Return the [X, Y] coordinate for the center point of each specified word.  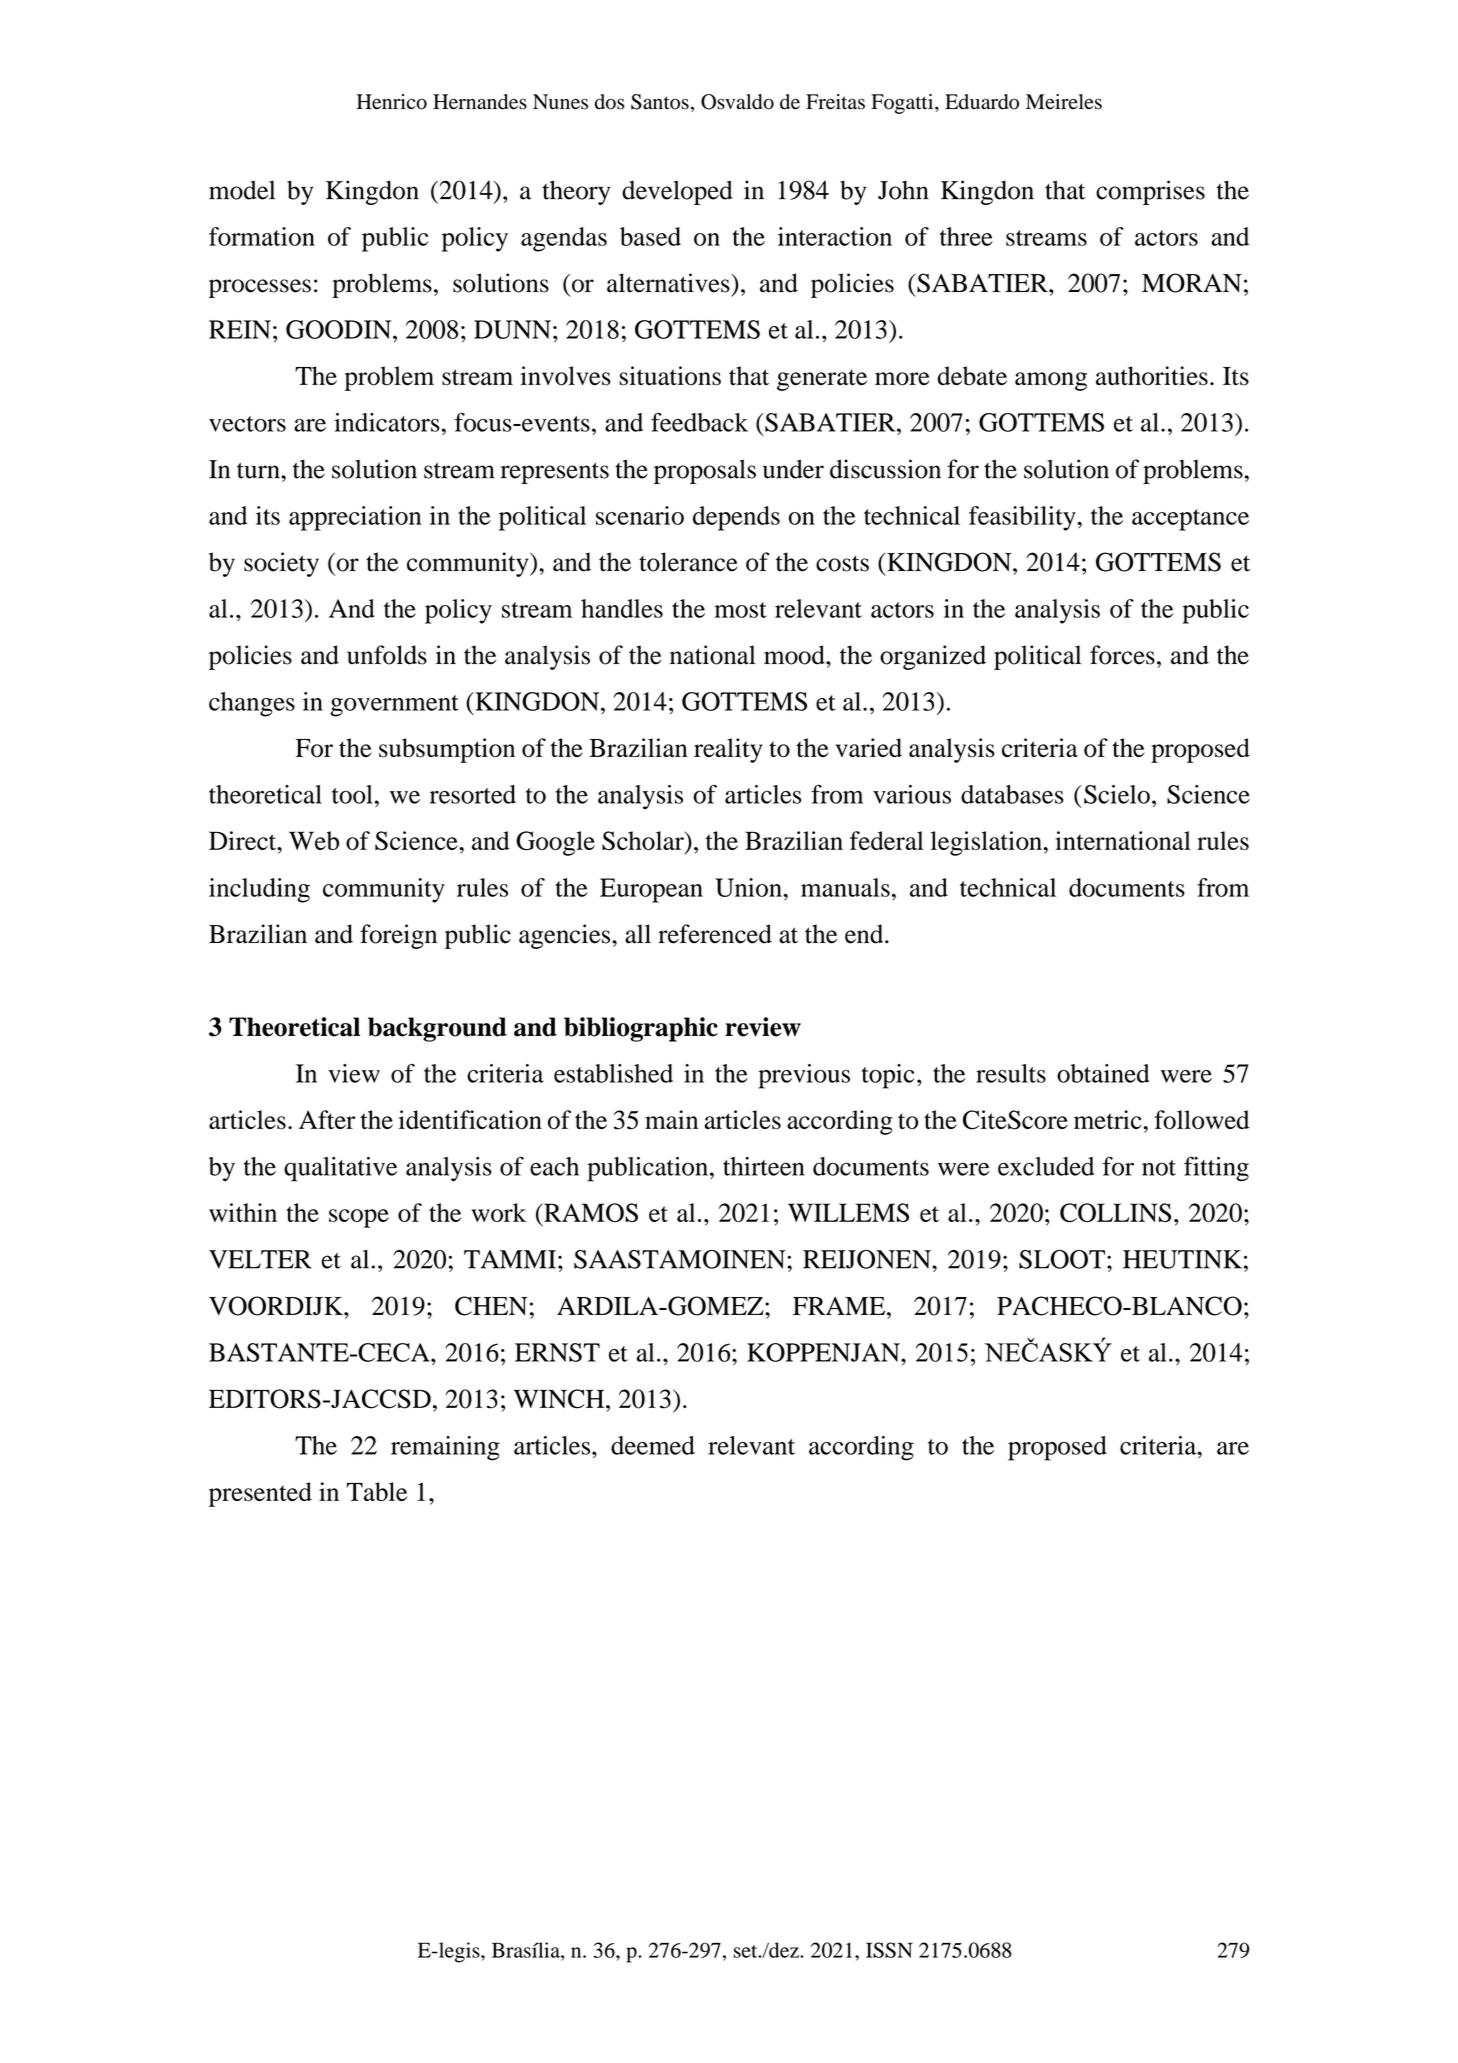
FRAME [840, 1306]
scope [359, 1218]
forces [1122, 655]
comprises [1150, 192]
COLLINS [1115, 1212]
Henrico [392, 102]
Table [376, 1491]
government [394, 706]
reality [728, 750]
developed [677, 192]
